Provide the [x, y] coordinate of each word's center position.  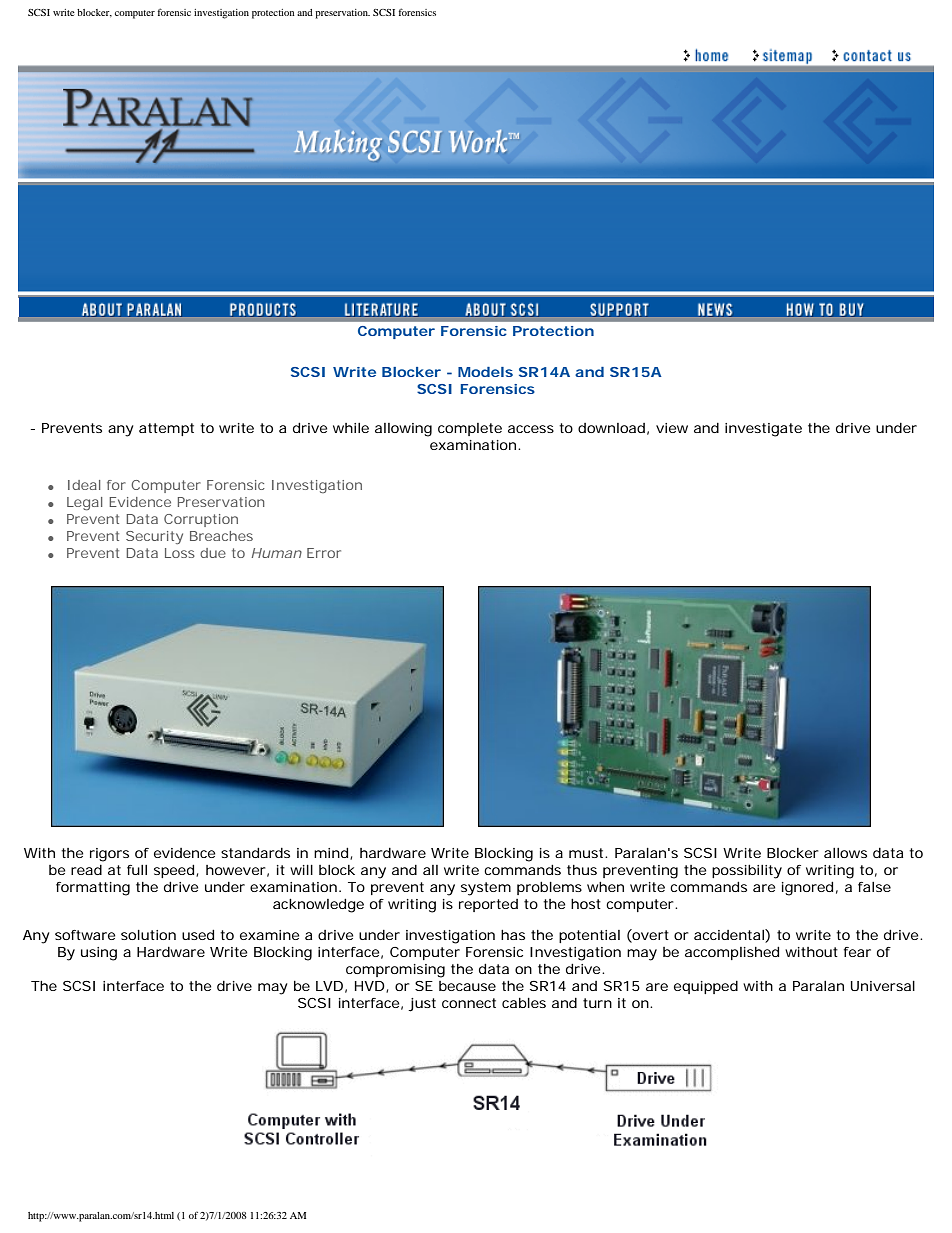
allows [845, 853]
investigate [763, 430]
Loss [180, 553]
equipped [706, 987]
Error [324, 553]
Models [485, 372]
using [99, 954]
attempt [166, 429]
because [467, 986]
